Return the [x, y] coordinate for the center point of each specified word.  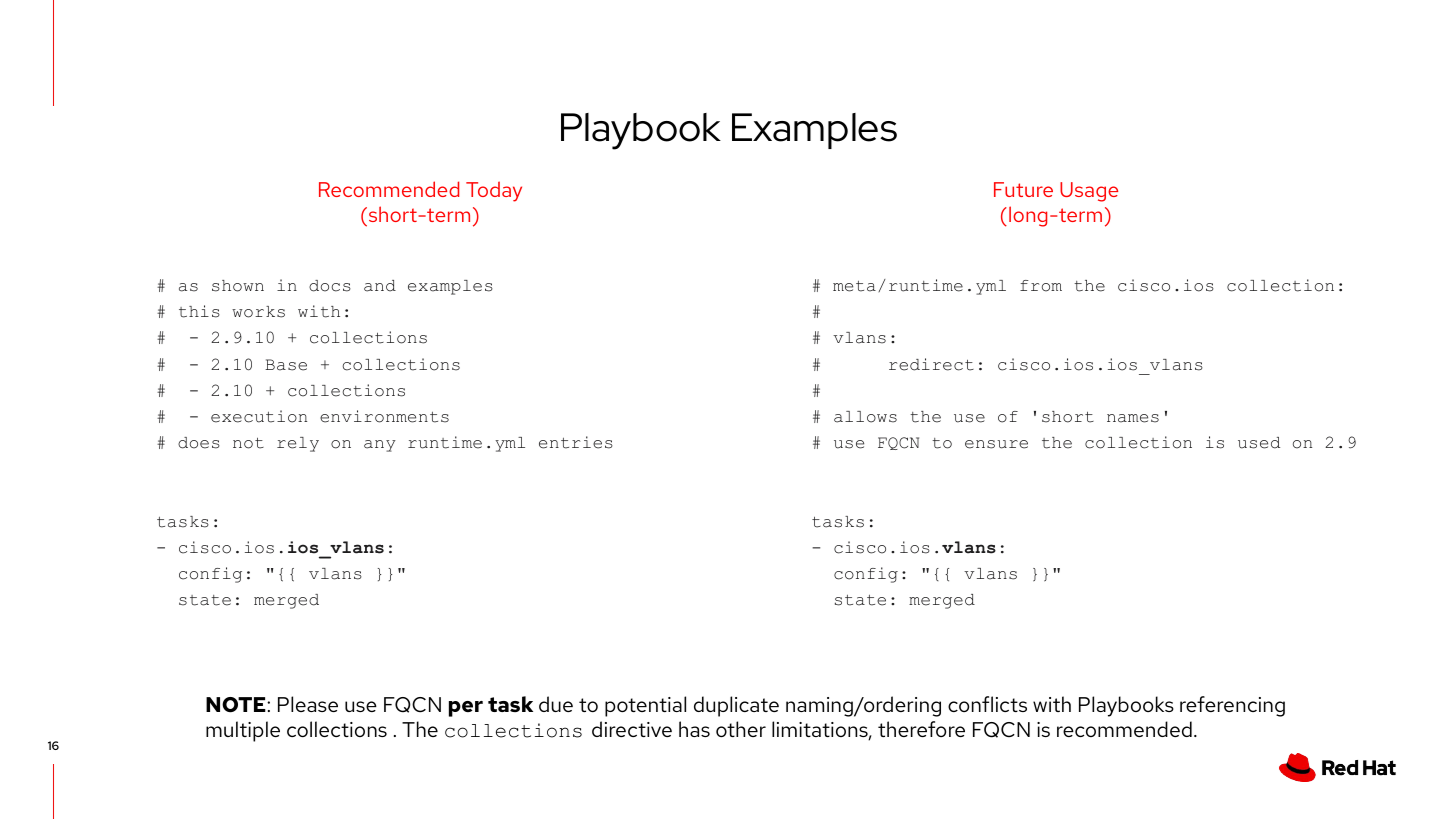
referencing [1232, 706]
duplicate [736, 706]
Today [494, 191]
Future [1023, 189]
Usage [1089, 192]
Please [308, 704]
